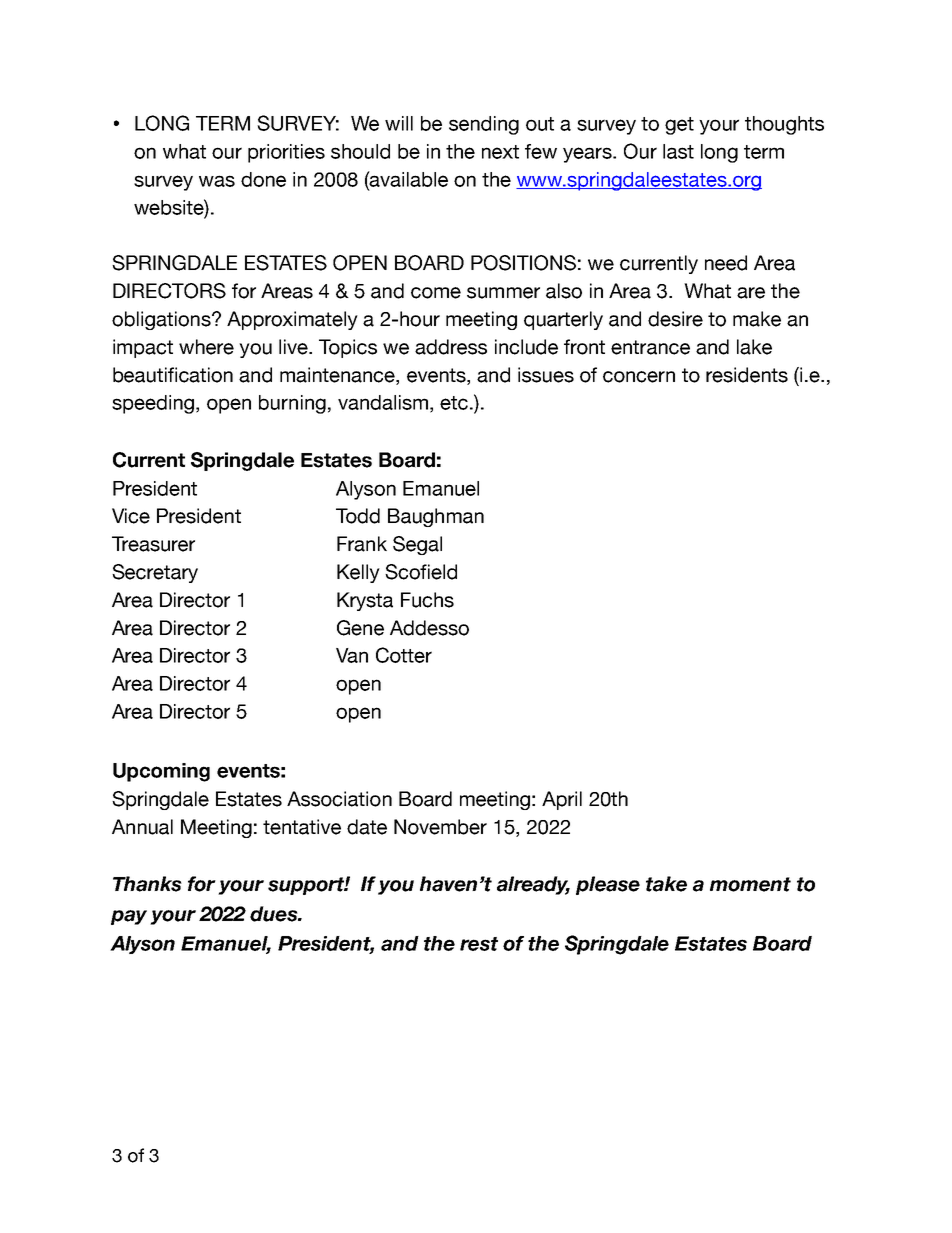  What do you see at coordinates (666, 884) in the image?
I see `take` at bounding box center [666, 884].
